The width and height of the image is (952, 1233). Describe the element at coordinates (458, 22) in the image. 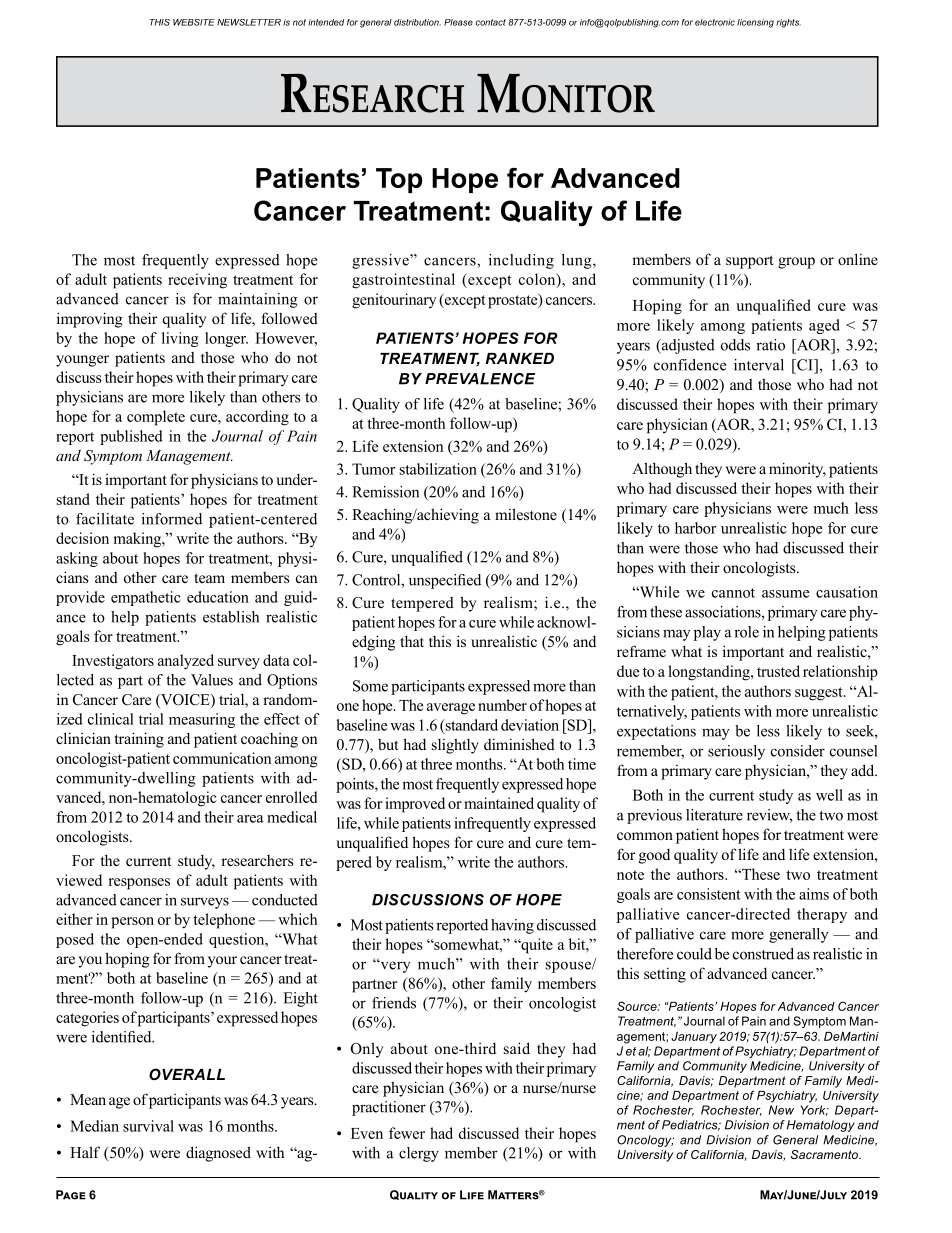

I see `Please` at that location.
